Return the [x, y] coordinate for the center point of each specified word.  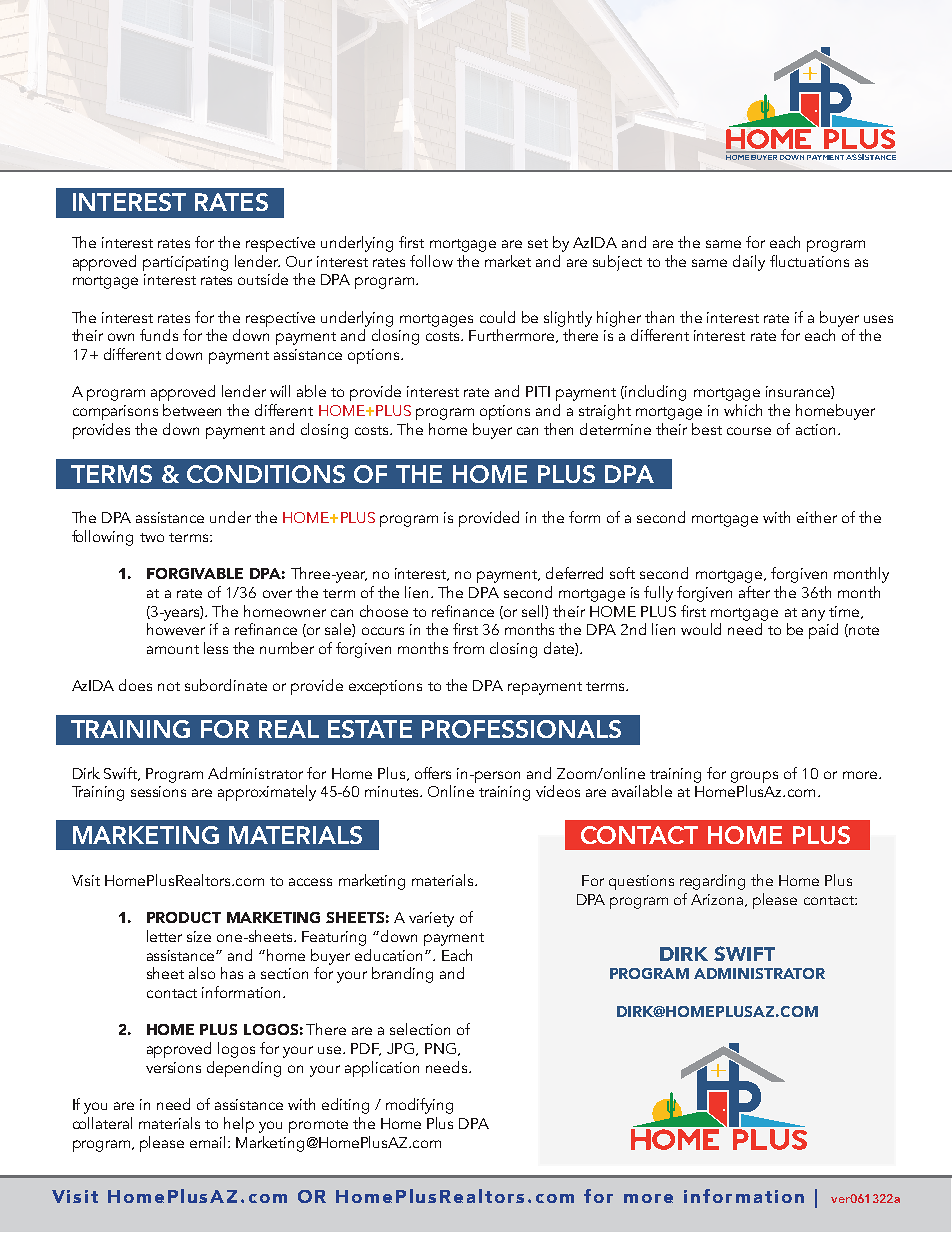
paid [823, 631]
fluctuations [809, 261]
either [817, 517]
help [239, 1125]
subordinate [226, 685]
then [558, 429]
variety [431, 919]
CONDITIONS [266, 474]
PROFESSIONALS [521, 729]
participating [185, 263]
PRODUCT [184, 917]
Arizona [718, 900]
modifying [419, 1106]
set [538, 243]
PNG [440, 1048]
